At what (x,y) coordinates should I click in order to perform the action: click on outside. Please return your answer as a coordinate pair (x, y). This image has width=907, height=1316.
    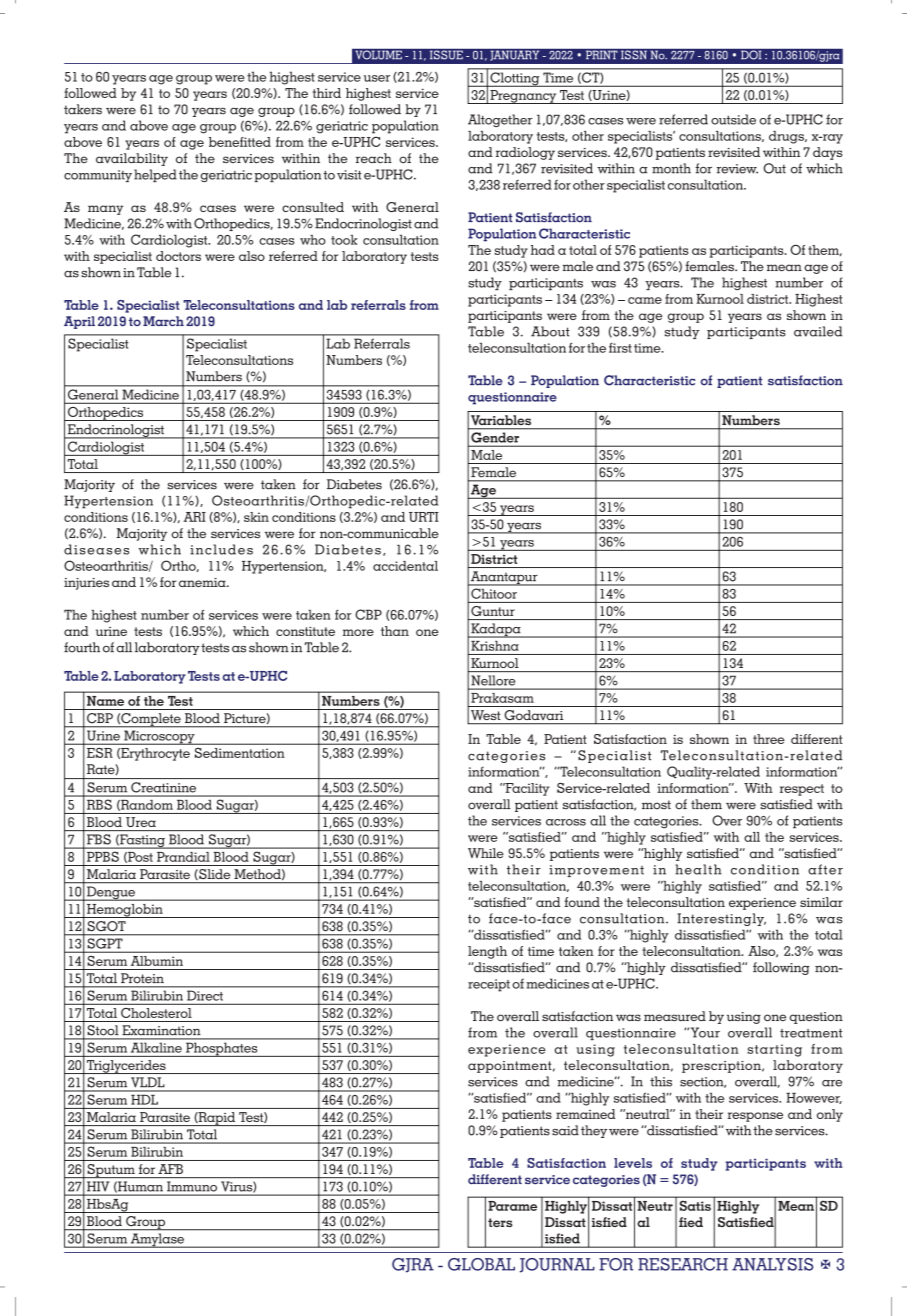
    Looking at the image, I should click on (733, 119).
